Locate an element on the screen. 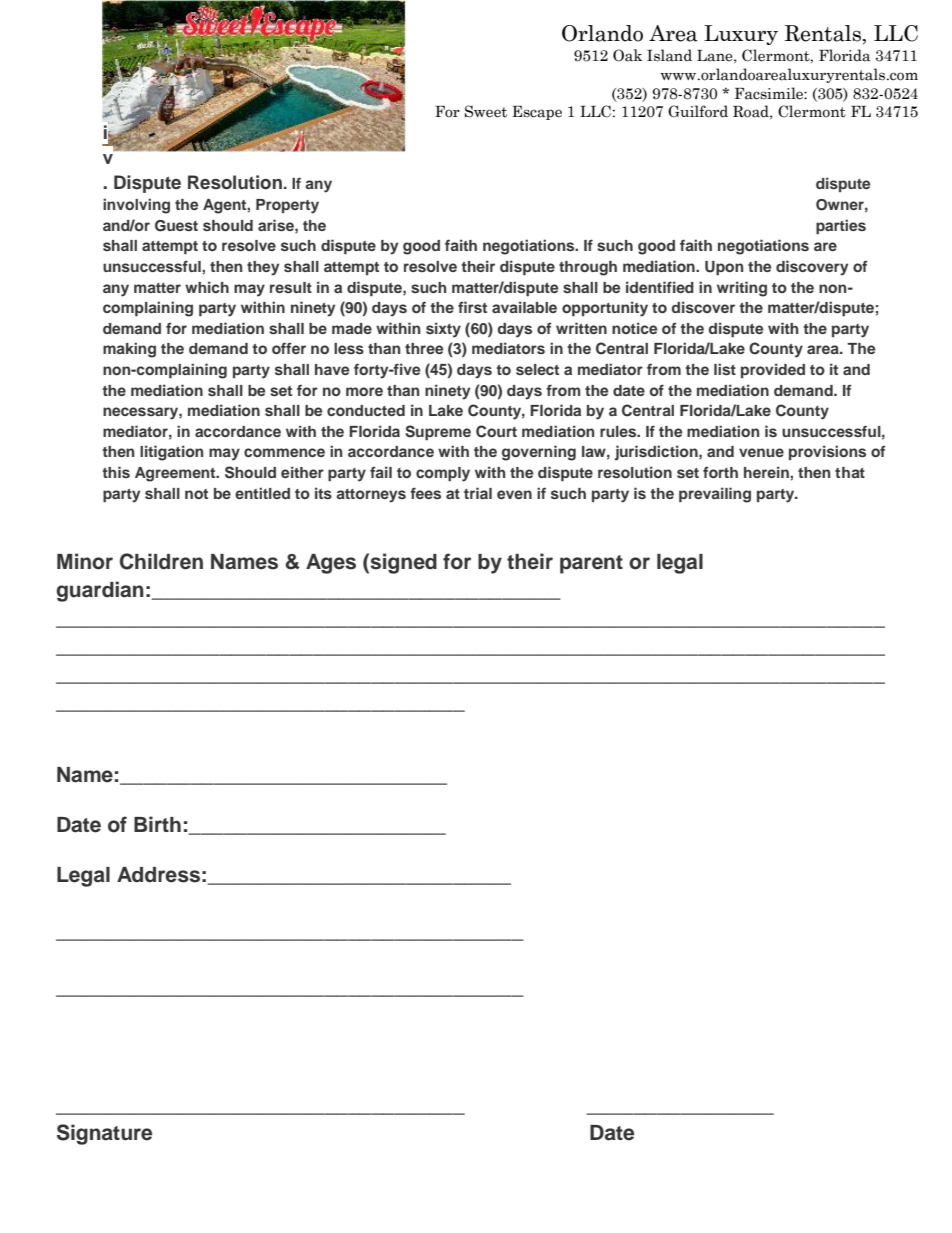 The height and width of the screenshot is (1233, 952). Guilford is located at coordinates (698, 111).
